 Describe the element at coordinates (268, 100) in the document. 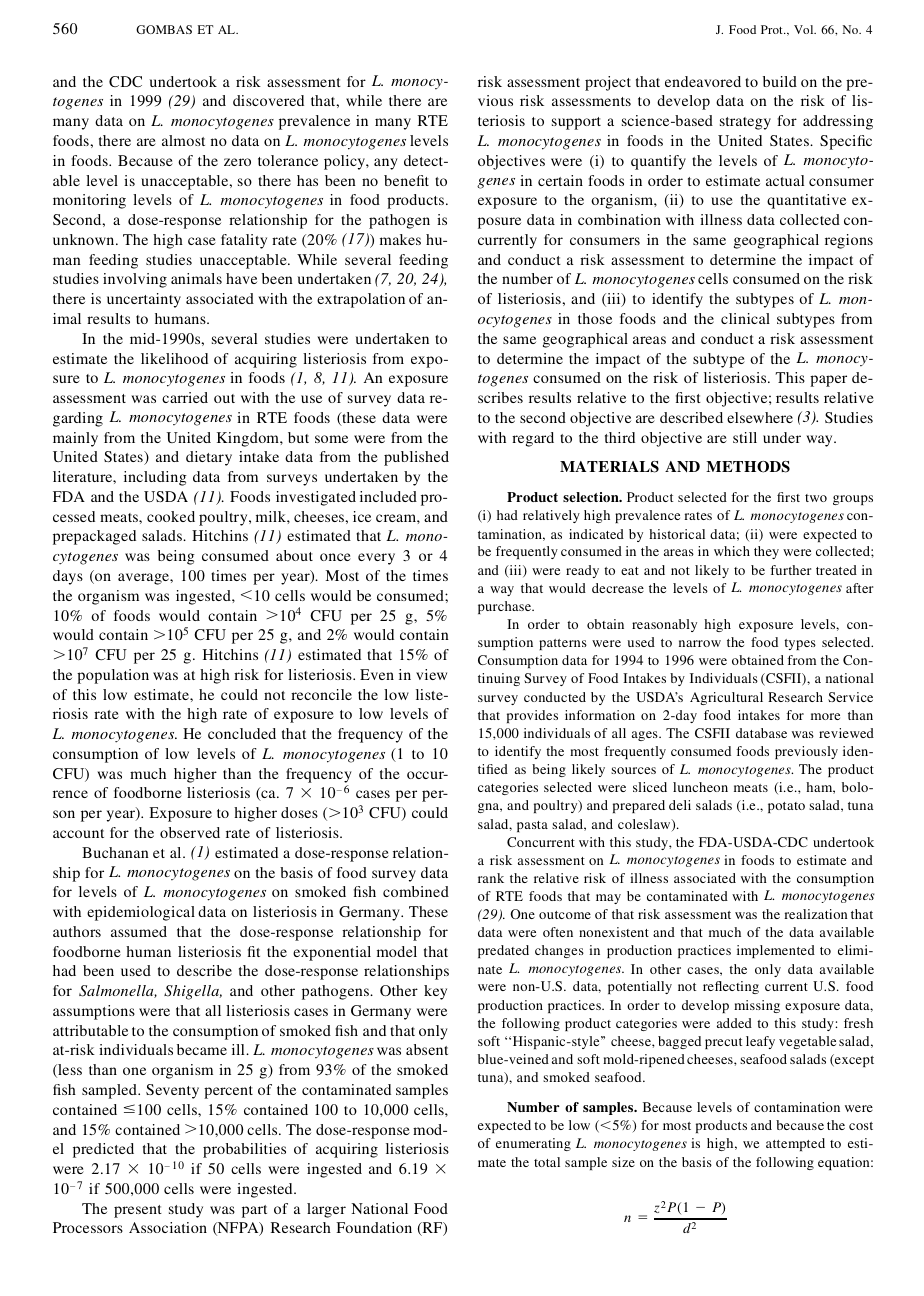

I see `discovered` at that location.
